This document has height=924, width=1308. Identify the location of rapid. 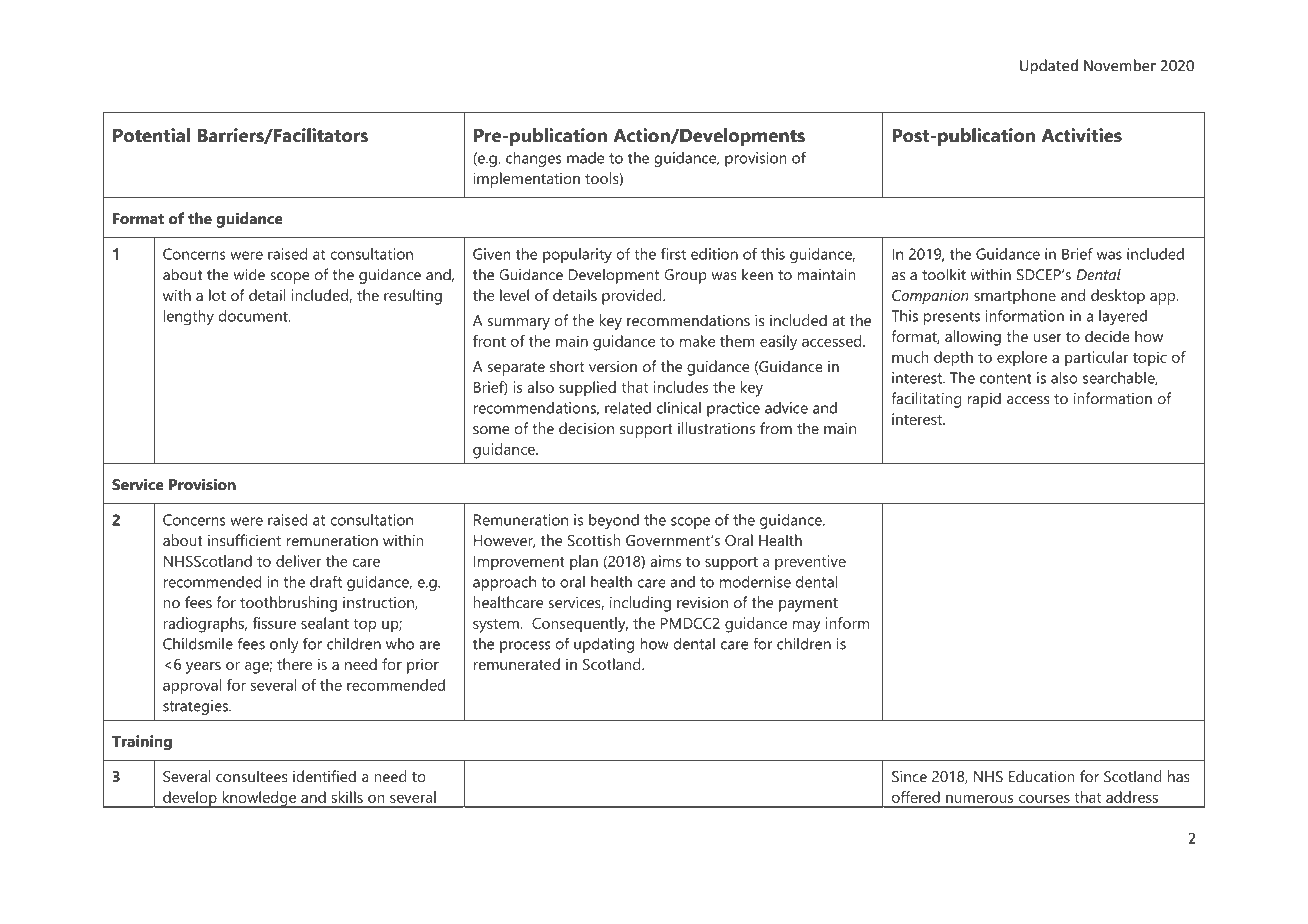
(984, 400).
